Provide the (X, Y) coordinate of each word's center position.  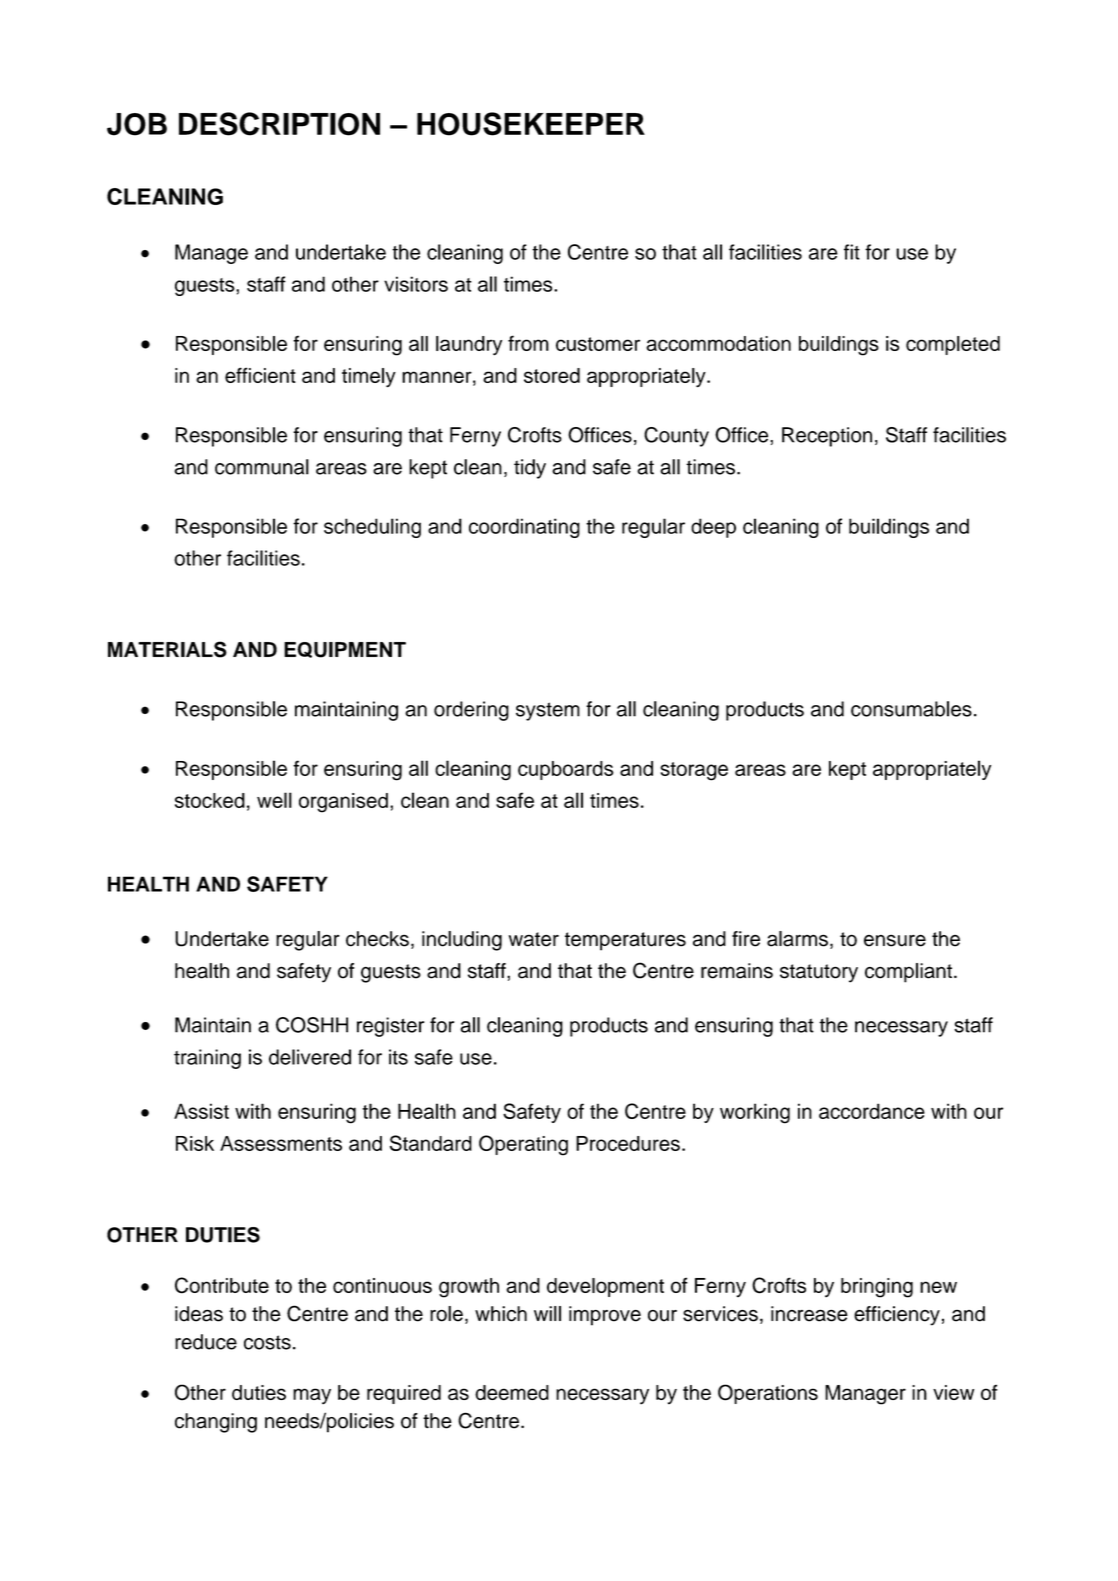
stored (552, 375)
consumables (911, 709)
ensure (895, 940)
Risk (195, 1143)
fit (852, 252)
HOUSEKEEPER (531, 124)
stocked (210, 800)
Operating (523, 1145)
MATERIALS (167, 649)
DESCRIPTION (279, 124)
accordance (872, 1111)
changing (216, 1423)
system (548, 711)
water (534, 939)
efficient (260, 375)
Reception (827, 437)
